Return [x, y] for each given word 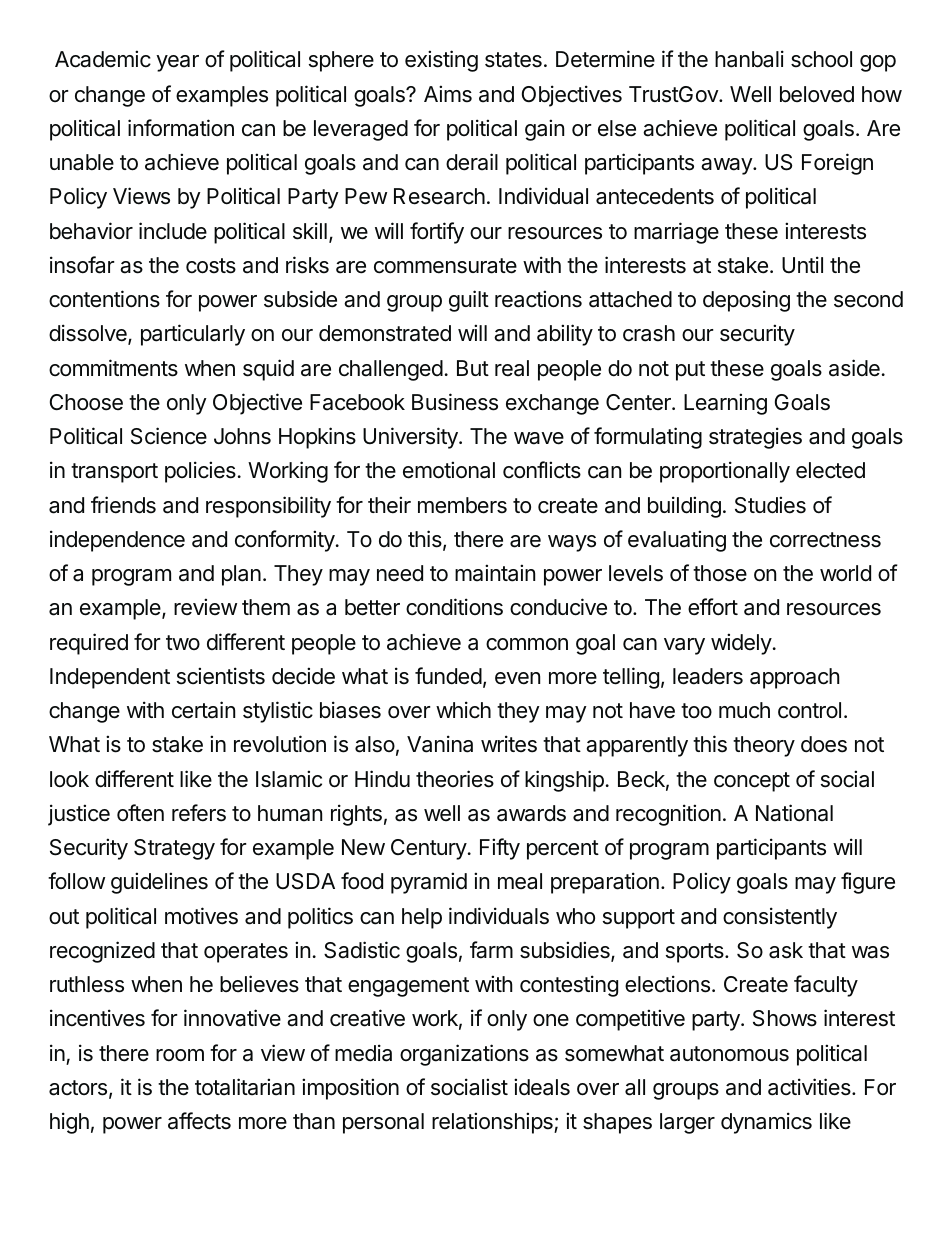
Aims [448, 94]
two [183, 642]
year [177, 63]
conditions [454, 607]
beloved [817, 94]
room [180, 1055]
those [720, 573]
